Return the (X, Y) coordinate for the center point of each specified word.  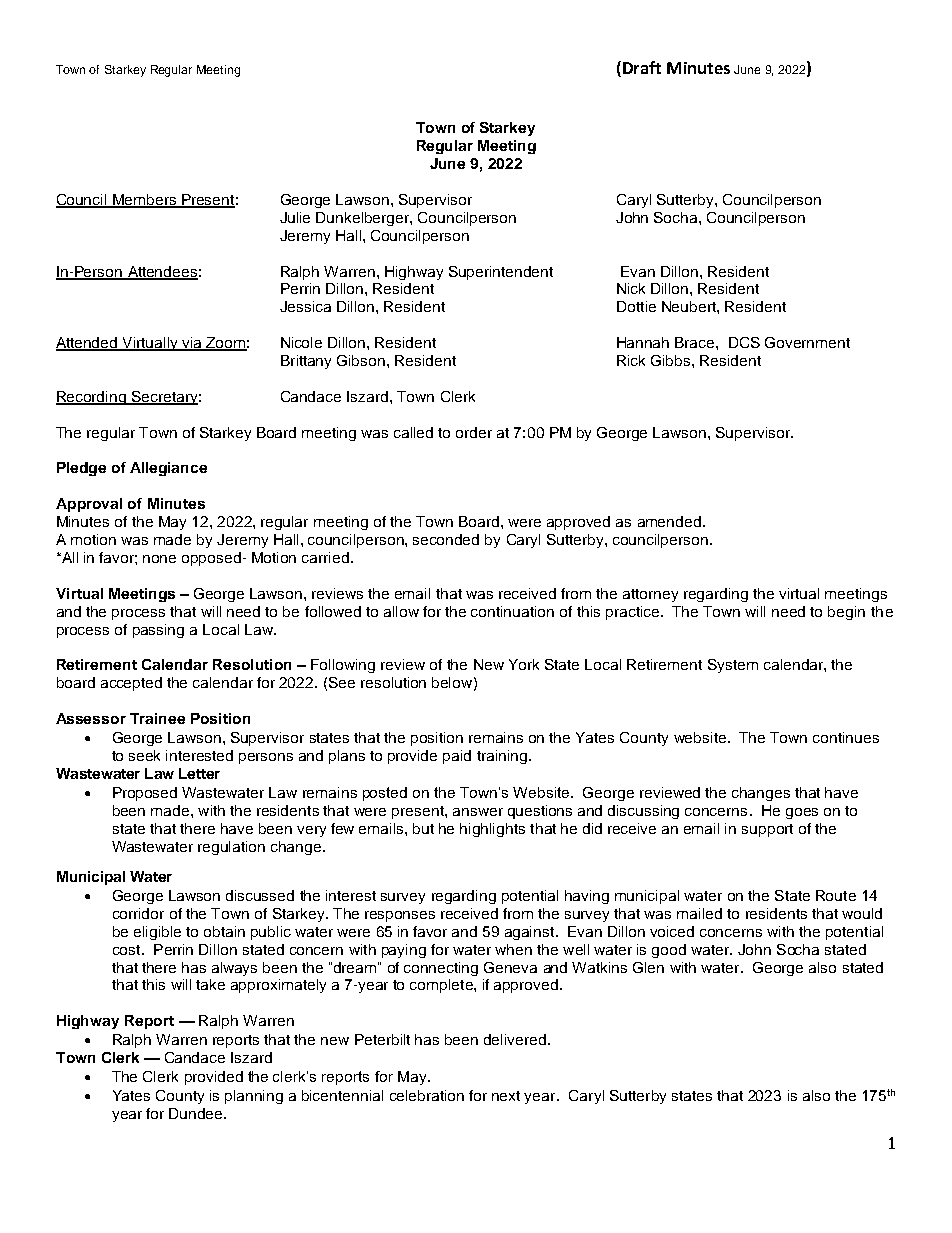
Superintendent (501, 273)
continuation (512, 611)
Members (145, 201)
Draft (642, 67)
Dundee (197, 1113)
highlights (492, 830)
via (192, 344)
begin (846, 613)
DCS (744, 342)
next (506, 1096)
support (767, 830)
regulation (231, 848)
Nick (631, 288)
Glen (648, 967)
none (159, 559)
